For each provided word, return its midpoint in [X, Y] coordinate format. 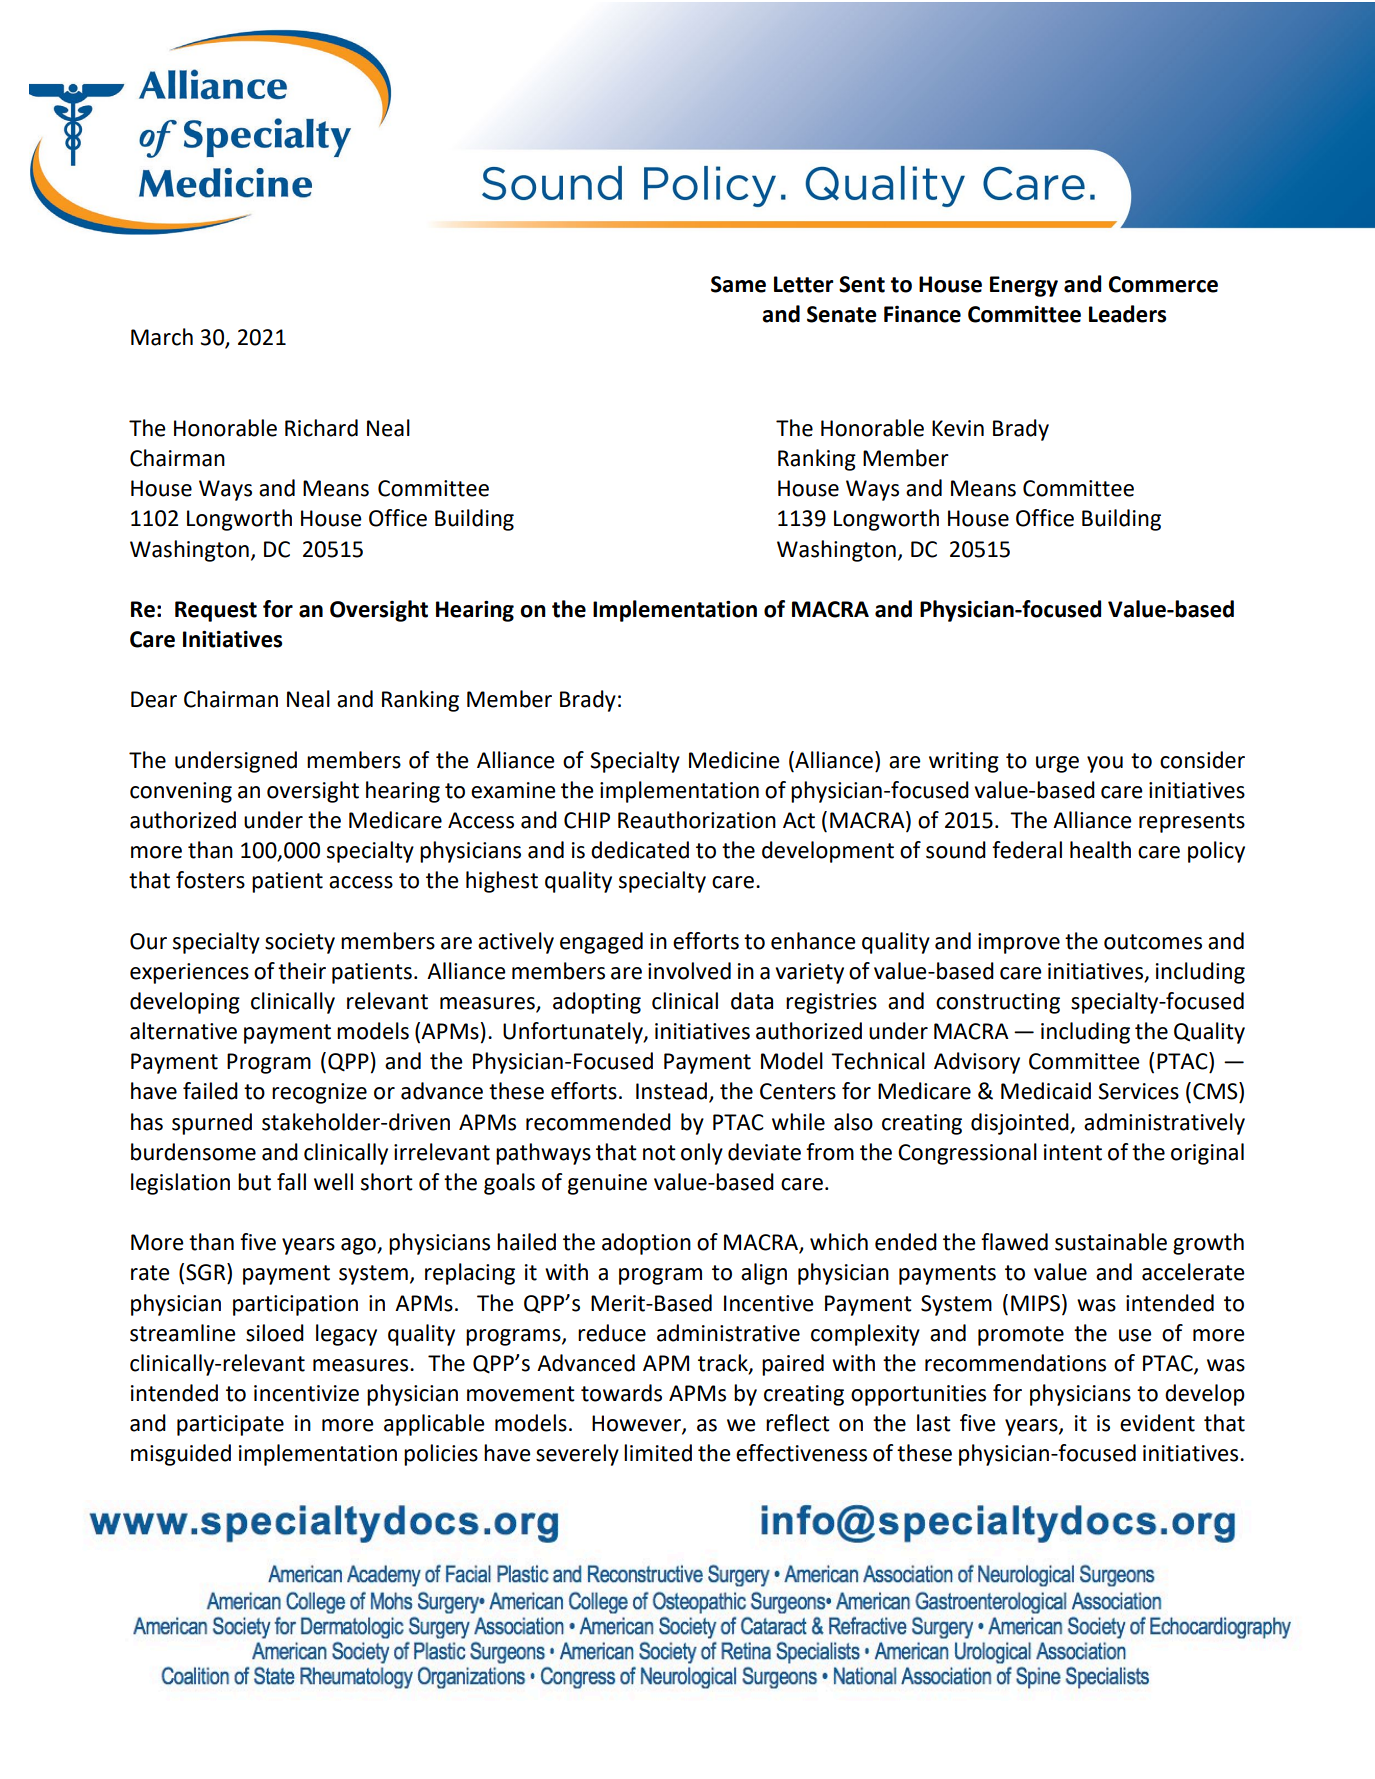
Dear [154, 699]
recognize [319, 1093]
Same [738, 284]
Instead [671, 1091]
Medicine [734, 760]
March [162, 337]
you [1105, 764]
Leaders [1128, 314]
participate [230, 1425]
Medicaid [1046, 1091]
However [637, 1424]
